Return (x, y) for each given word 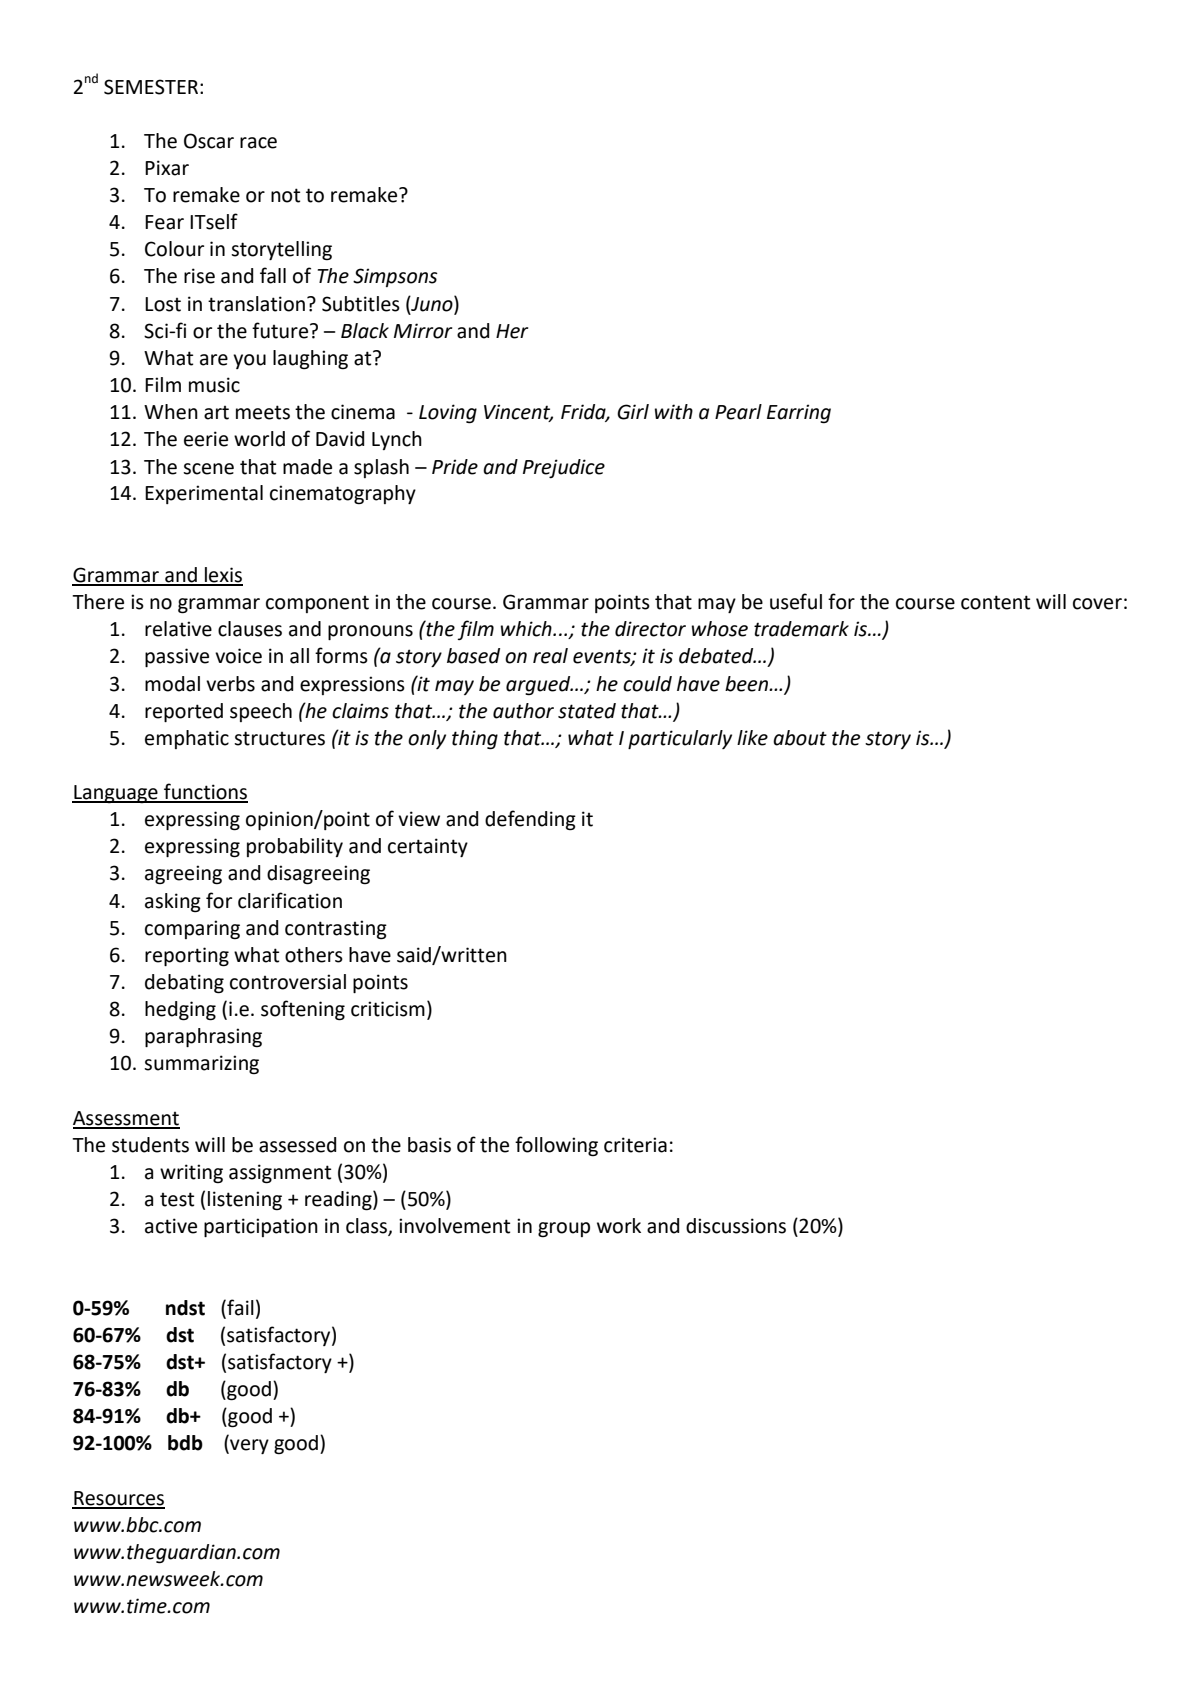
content (995, 602)
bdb (185, 1443)
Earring (799, 414)
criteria (635, 1145)
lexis (223, 576)
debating (184, 984)
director (650, 629)
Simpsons (395, 277)
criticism (388, 1009)
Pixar (167, 168)
